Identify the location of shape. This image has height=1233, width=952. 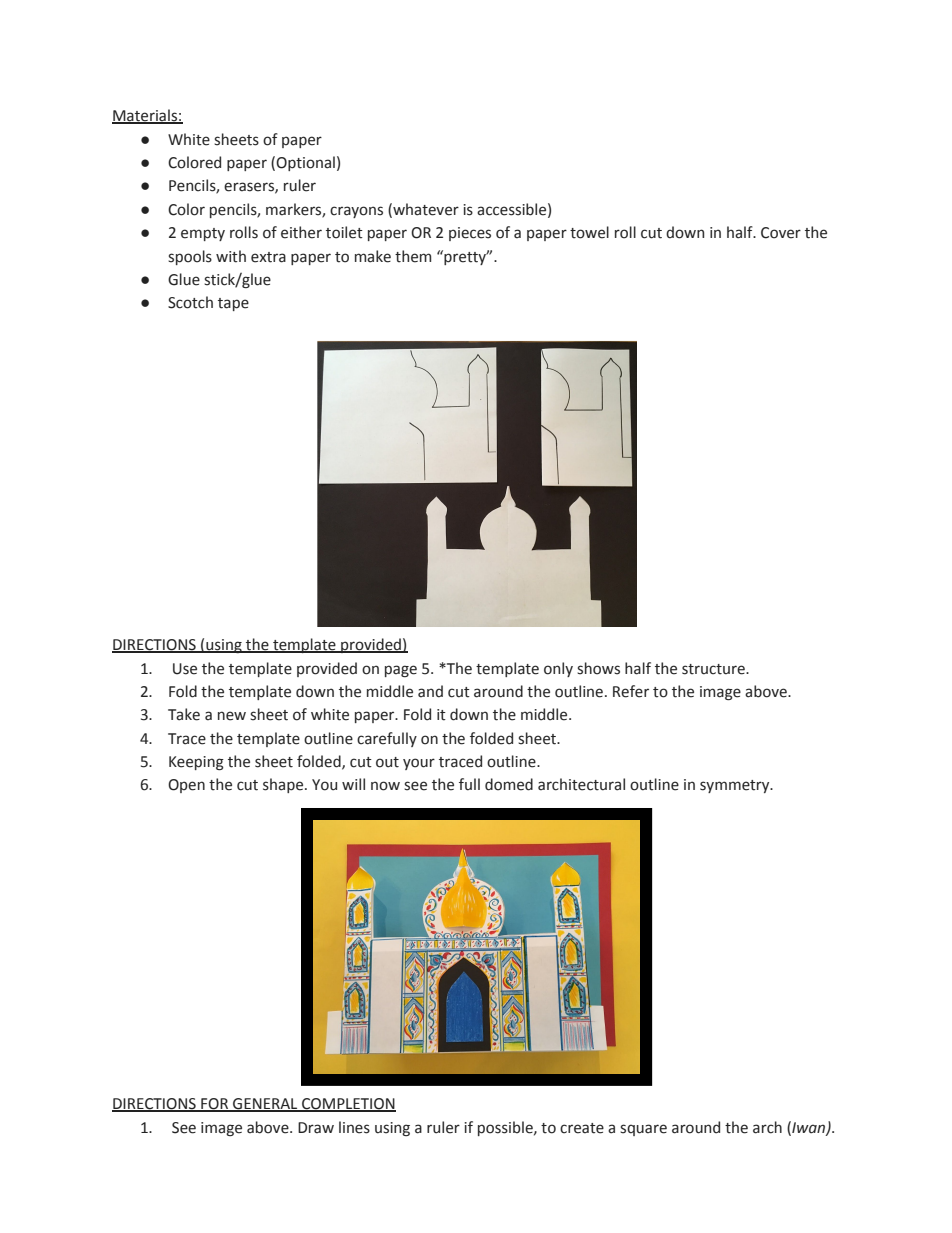
(284, 785).
